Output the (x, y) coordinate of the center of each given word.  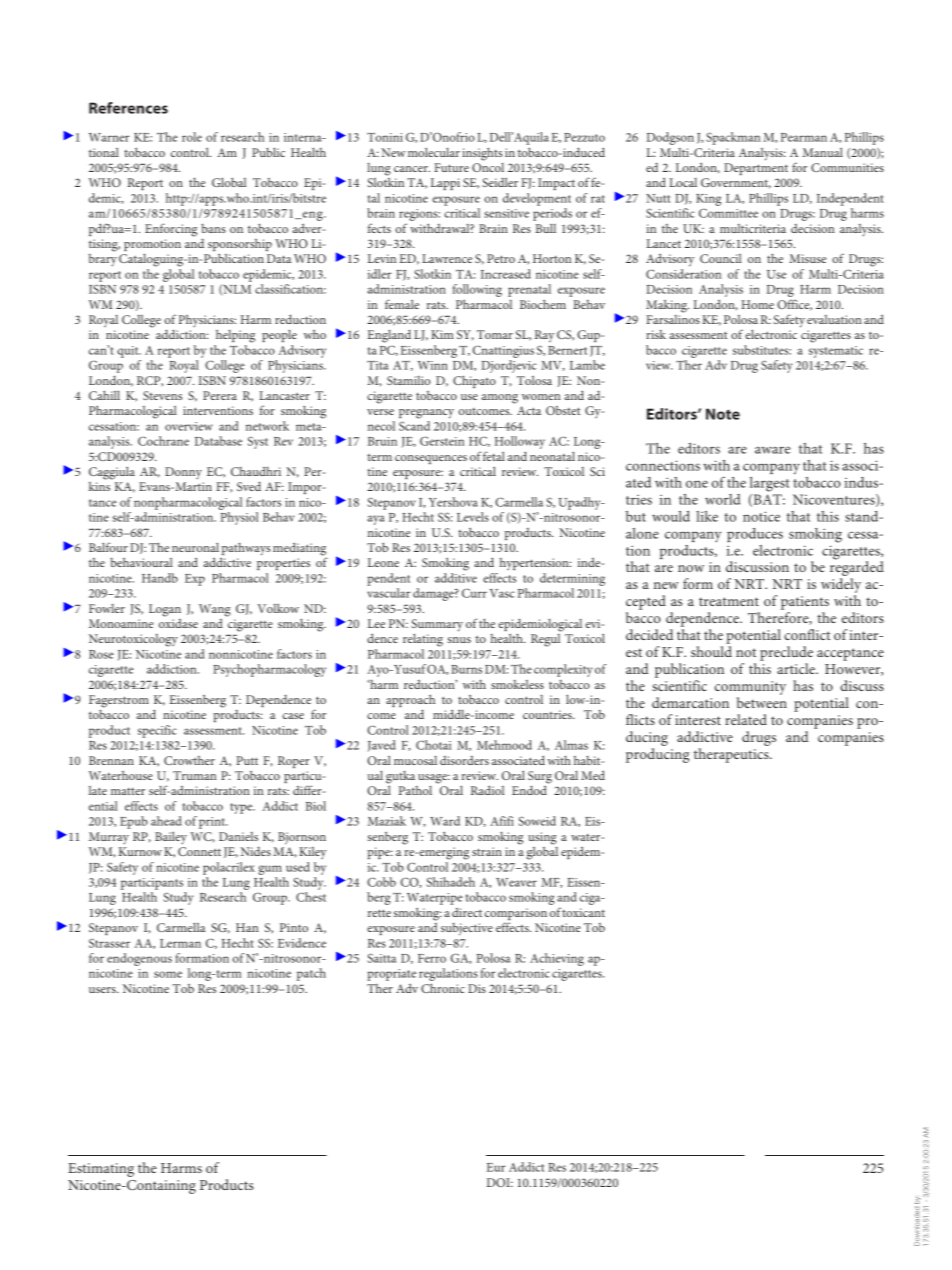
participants (152, 884)
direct (467, 912)
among (500, 399)
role (192, 137)
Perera (220, 395)
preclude (786, 653)
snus (459, 640)
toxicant (583, 912)
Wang (215, 610)
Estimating (101, 1170)
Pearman (804, 137)
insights (482, 154)
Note (723, 414)
